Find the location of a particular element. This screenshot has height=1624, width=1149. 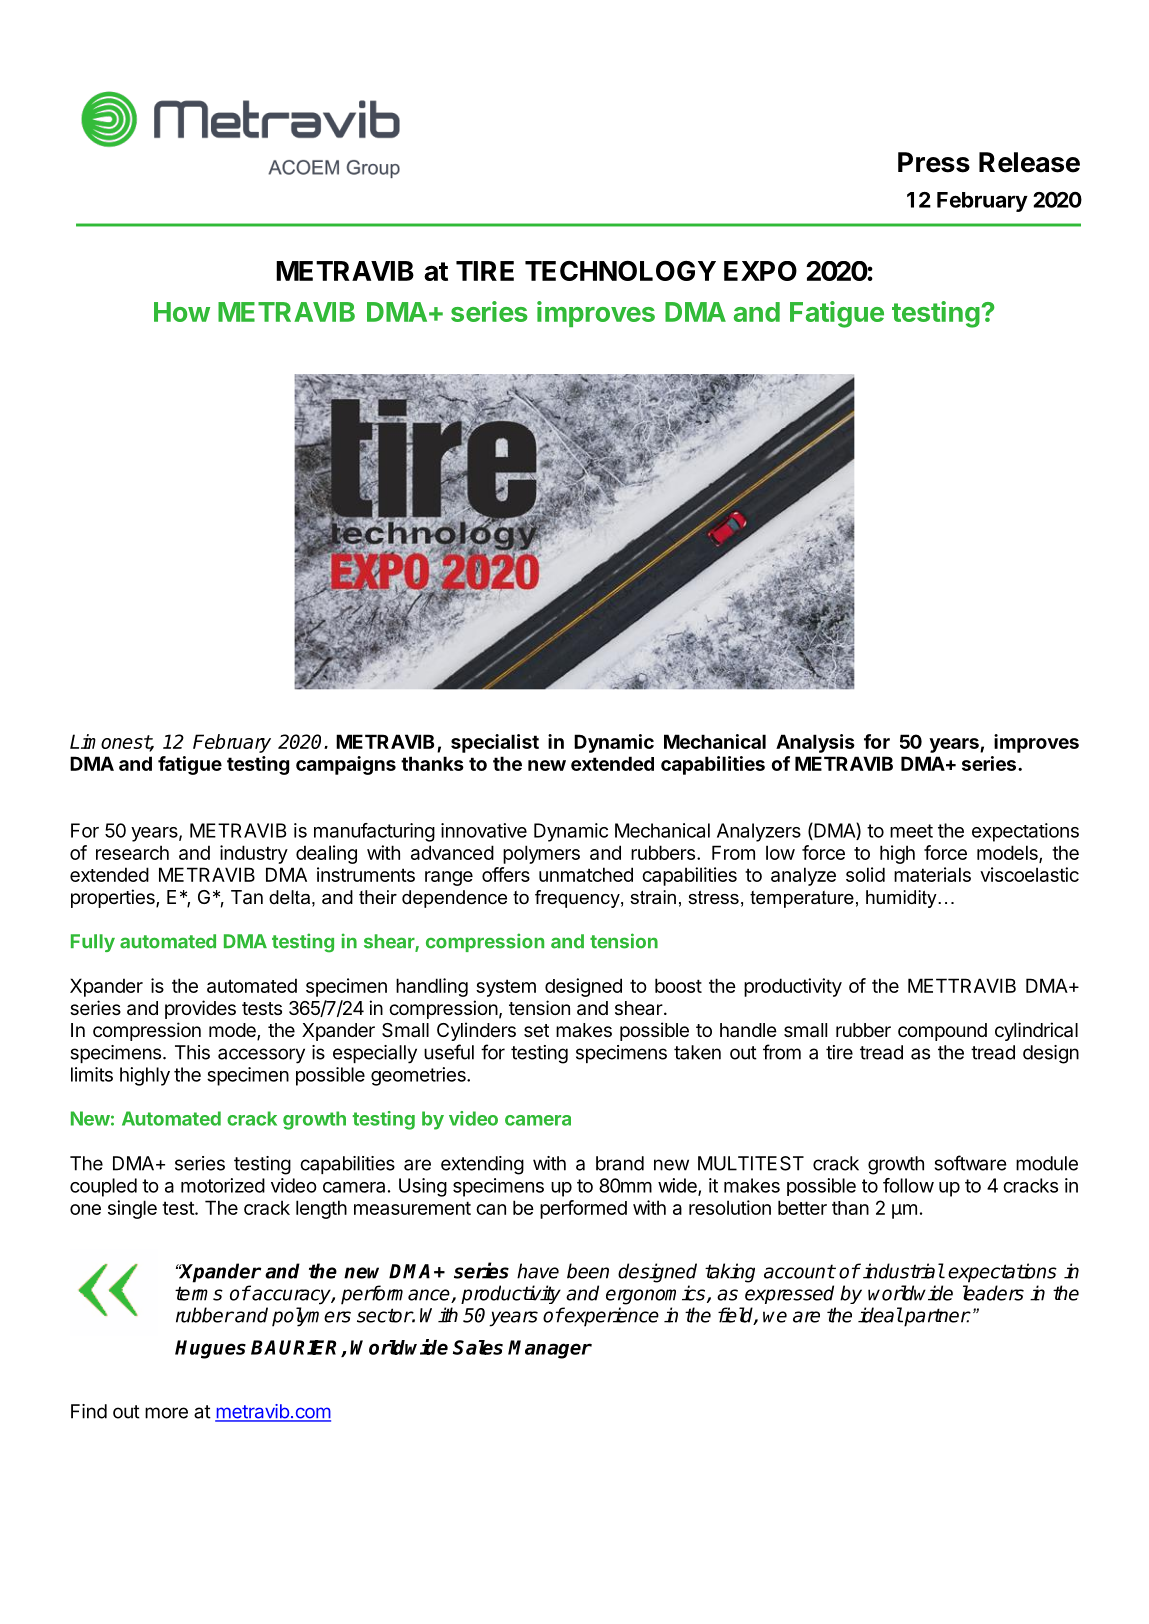

specialist is located at coordinates (495, 743).
